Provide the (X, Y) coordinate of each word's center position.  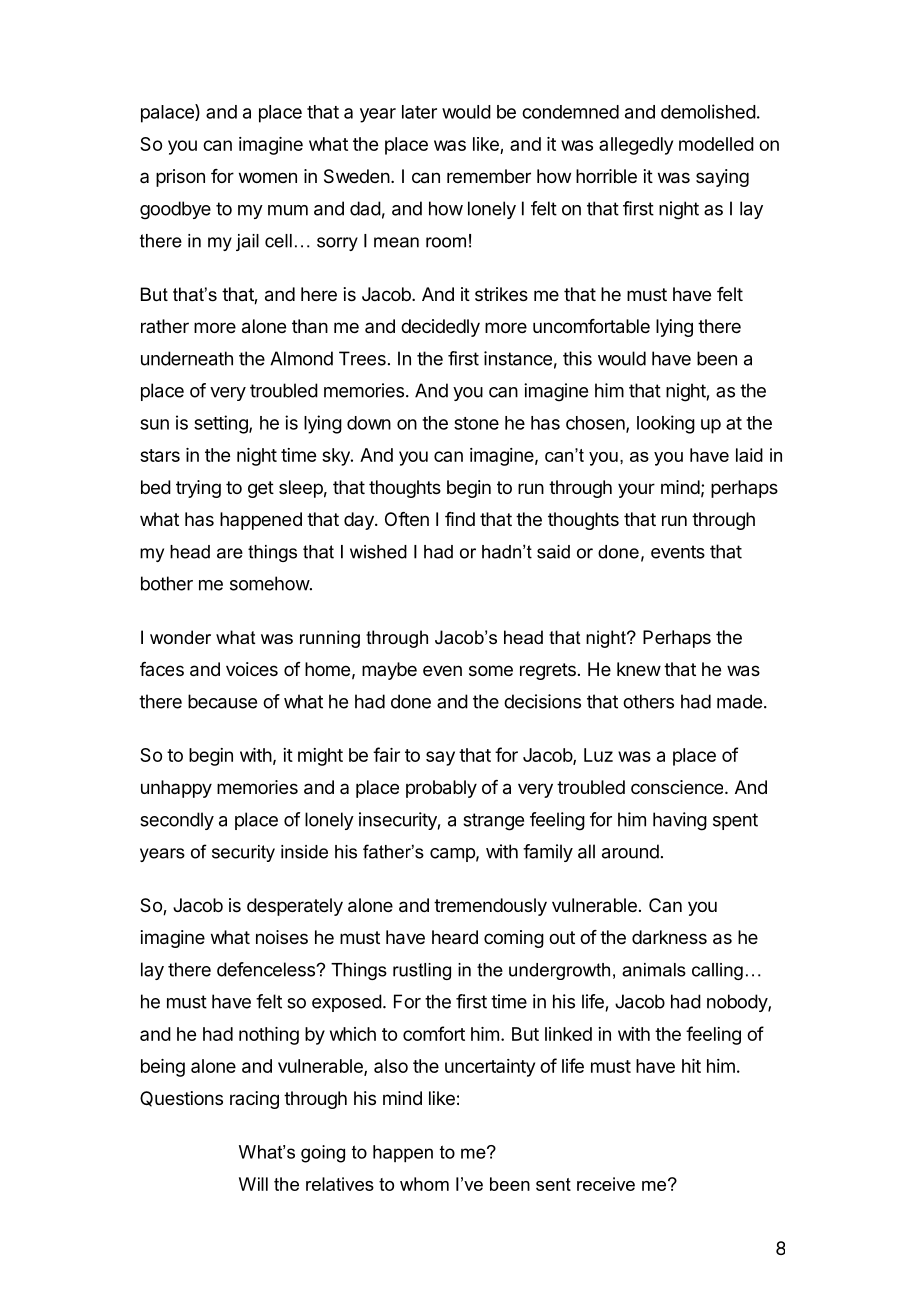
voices (252, 669)
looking (666, 424)
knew (639, 669)
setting (222, 424)
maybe (389, 671)
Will (253, 1184)
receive (606, 1184)
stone (476, 423)
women (268, 177)
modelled (716, 144)
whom (424, 1184)
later (419, 112)
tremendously (490, 907)
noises (282, 937)
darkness (669, 937)
